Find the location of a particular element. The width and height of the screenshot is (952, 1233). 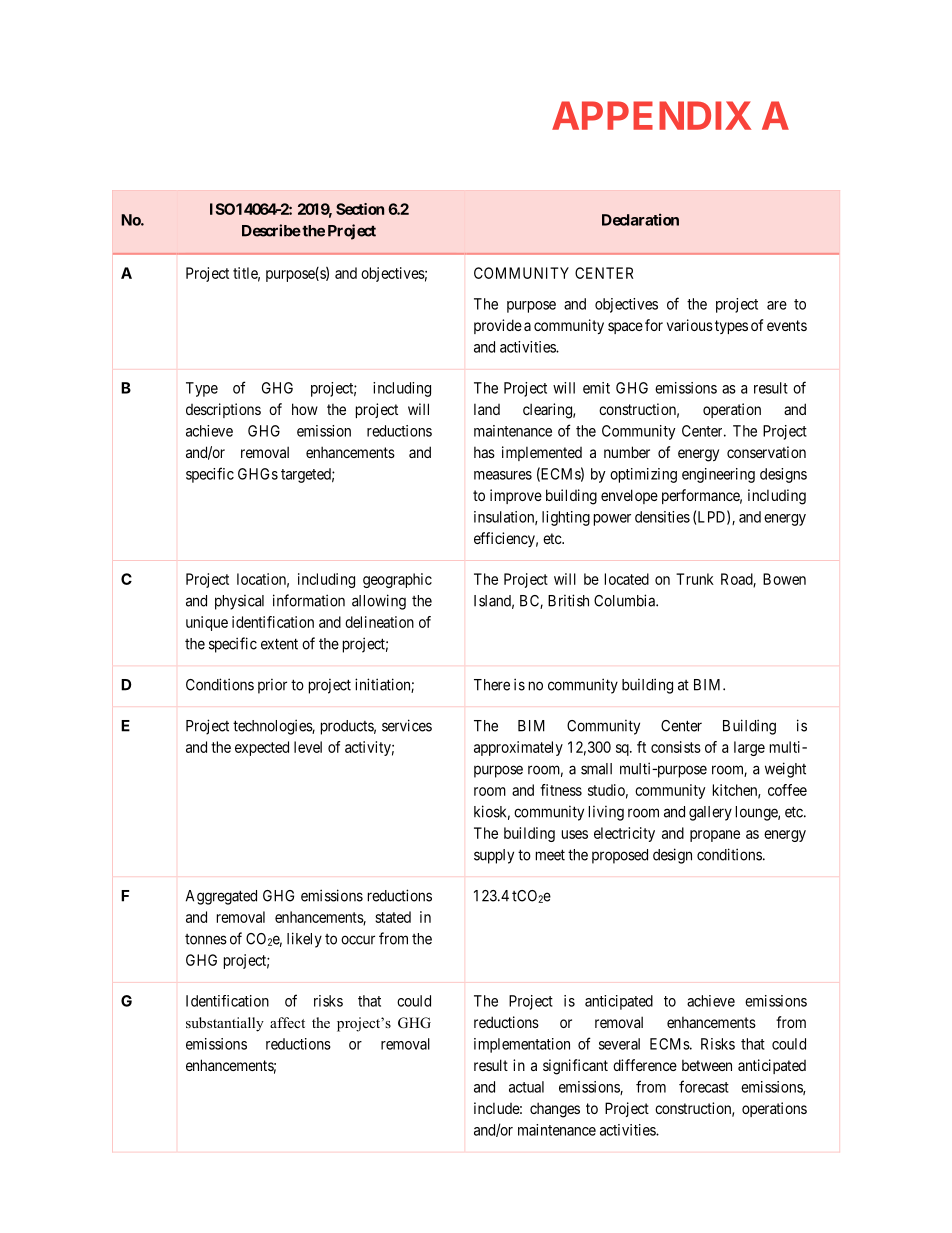

approximately is located at coordinates (518, 748).
